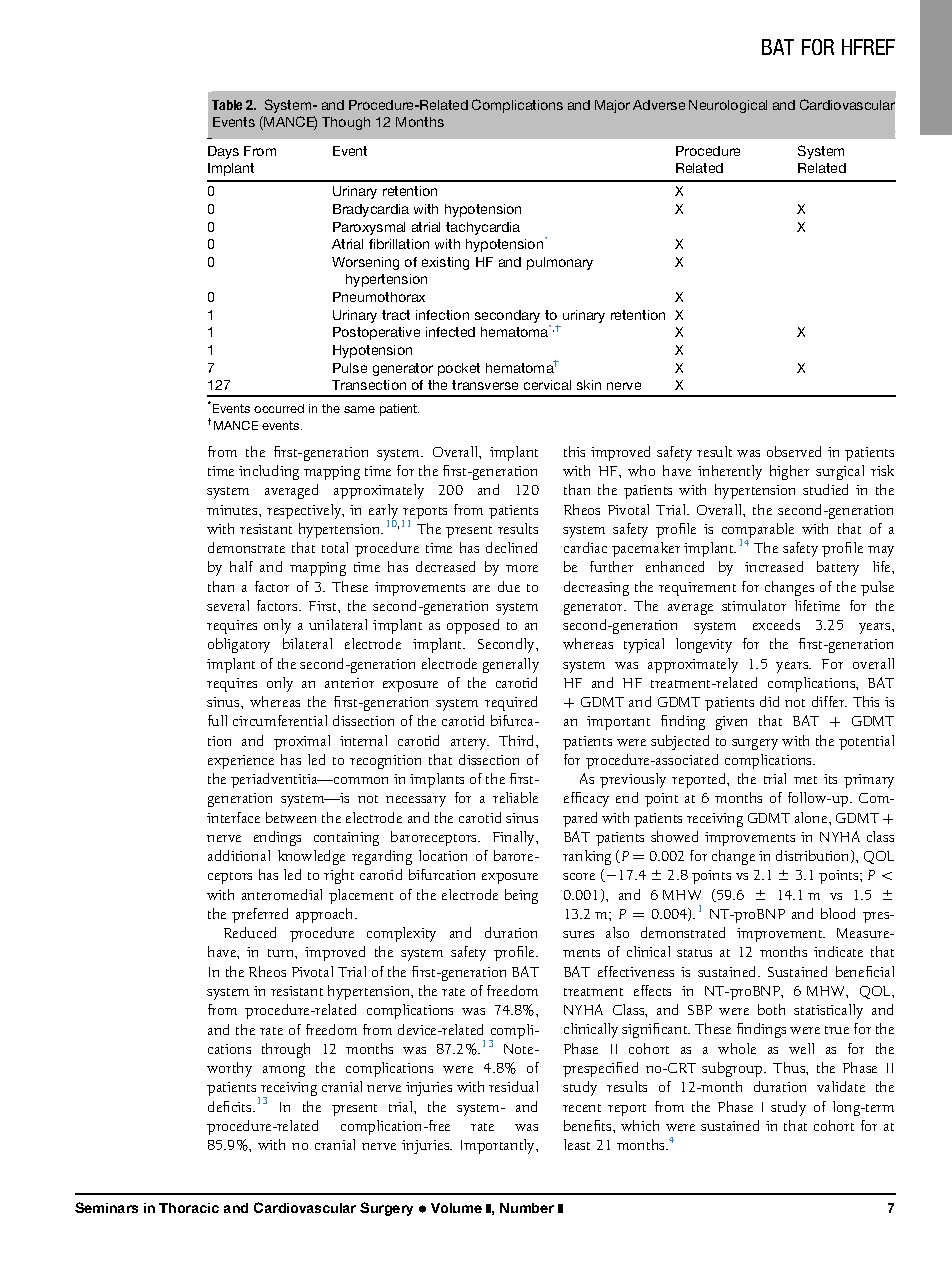 The image size is (952, 1271). Describe the element at coordinates (527, 1208) in the screenshot. I see `Number` at that location.
